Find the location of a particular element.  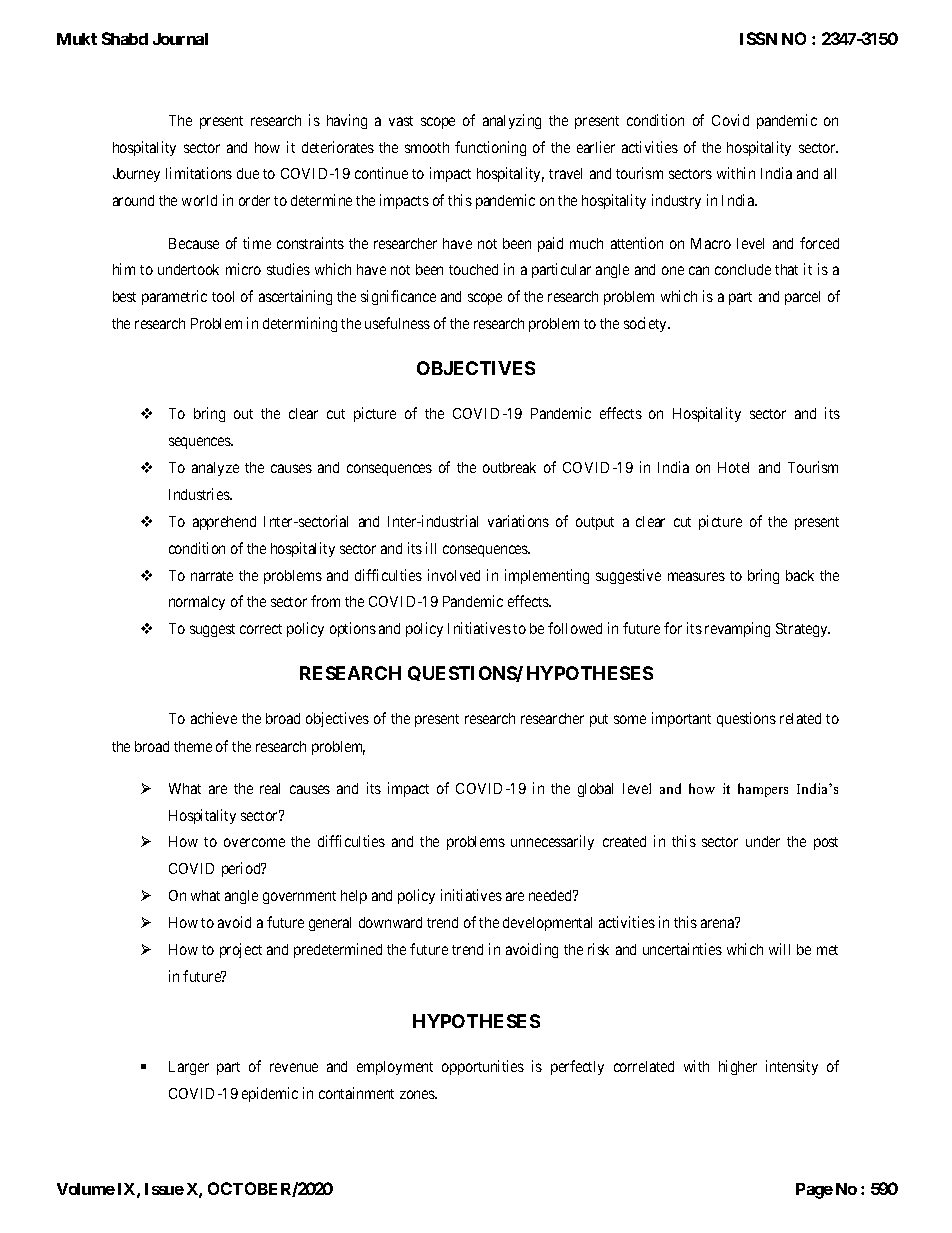

Hotel is located at coordinates (733, 467).
